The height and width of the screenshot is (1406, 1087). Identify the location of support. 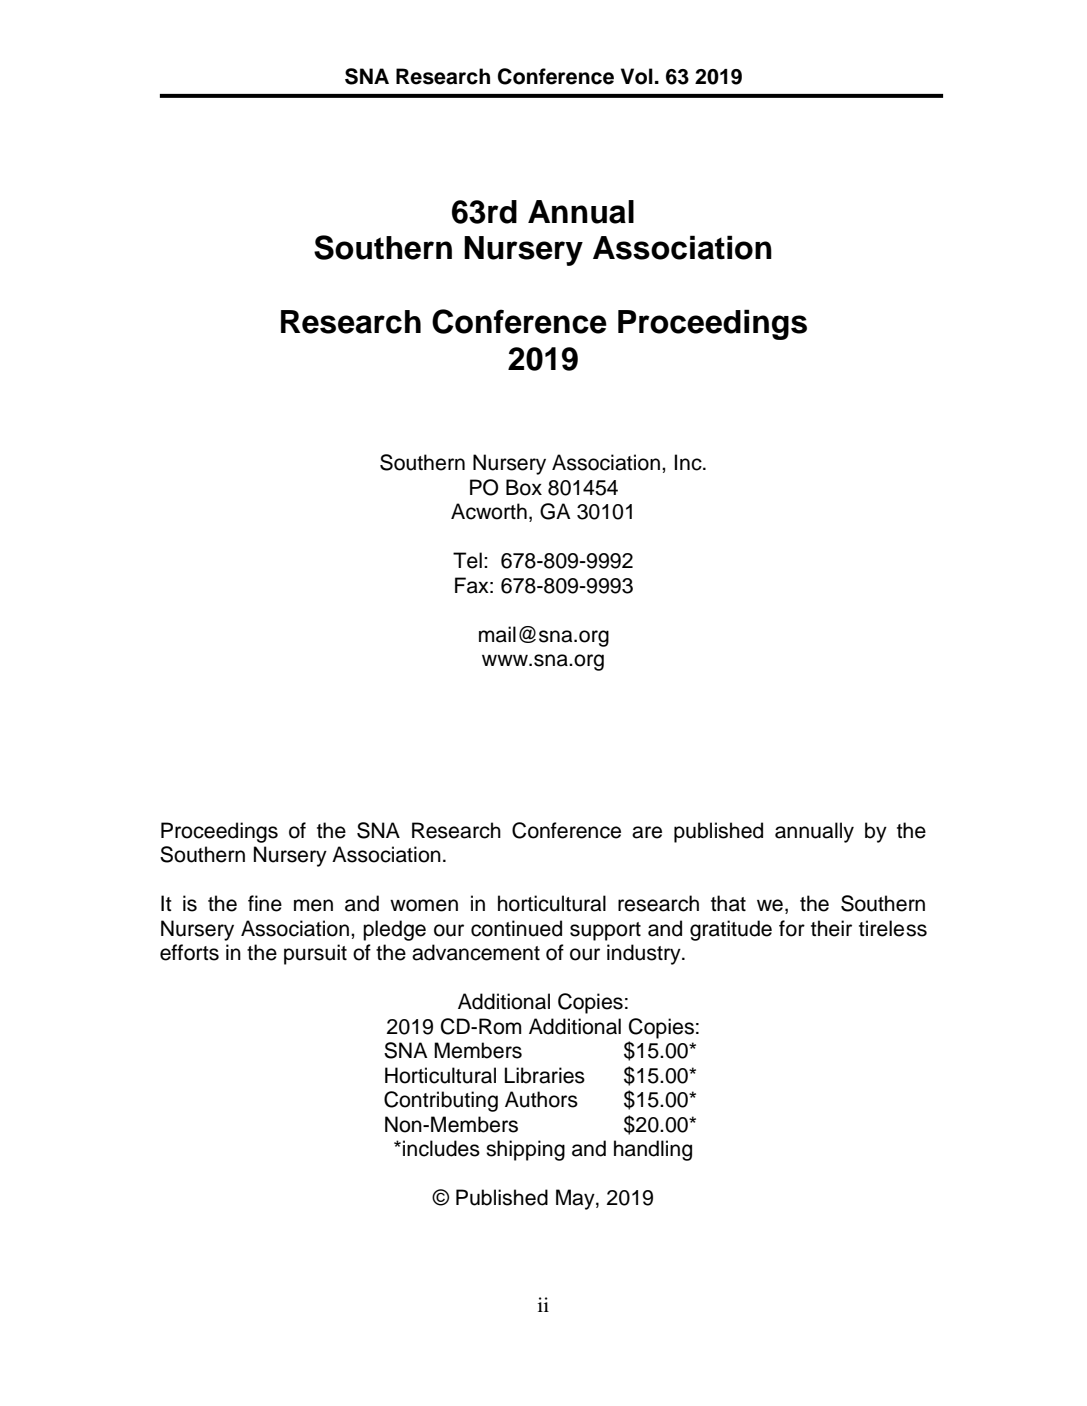
(605, 931).
